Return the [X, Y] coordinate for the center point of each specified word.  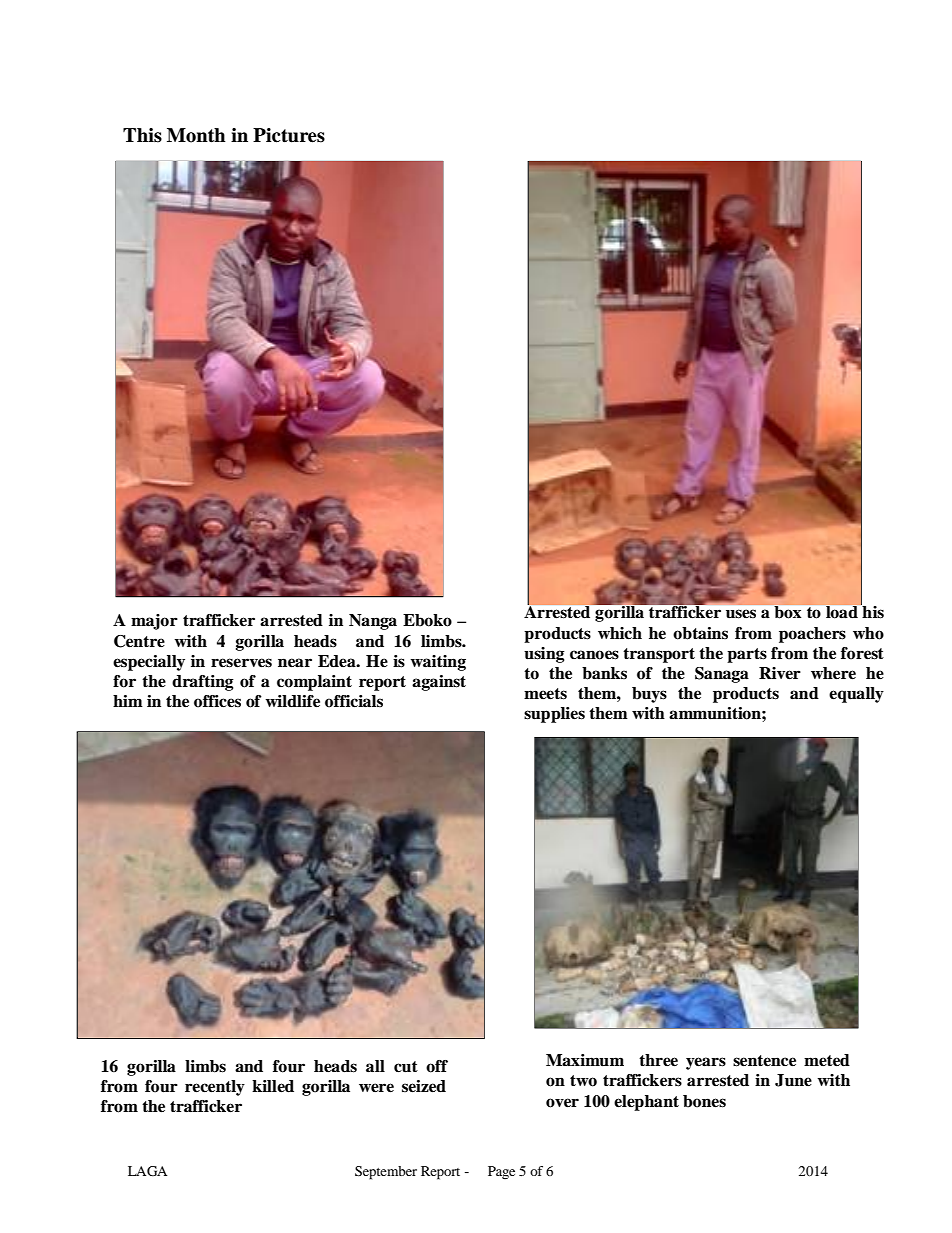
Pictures [289, 135]
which [620, 633]
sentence [764, 1061]
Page [501, 1172]
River [780, 673]
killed [273, 1086]
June [793, 1080]
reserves [241, 663]
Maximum [585, 1060]
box [788, 612]
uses [741, 614]
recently [215, 1088]
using [544, 655]
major [154, 622]
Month [196, 135]
